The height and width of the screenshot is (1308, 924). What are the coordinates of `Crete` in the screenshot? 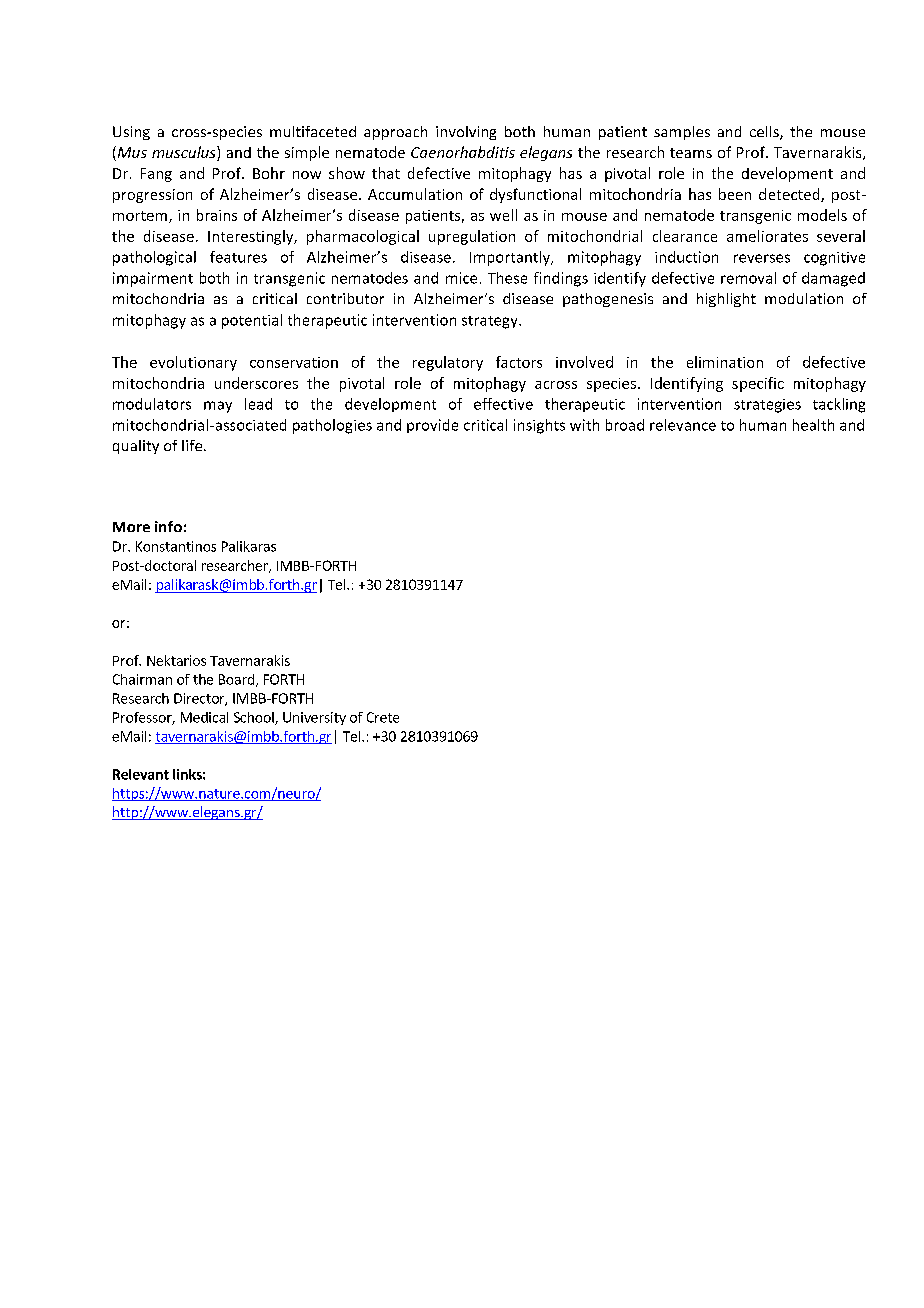 It's located at (383, 717).
